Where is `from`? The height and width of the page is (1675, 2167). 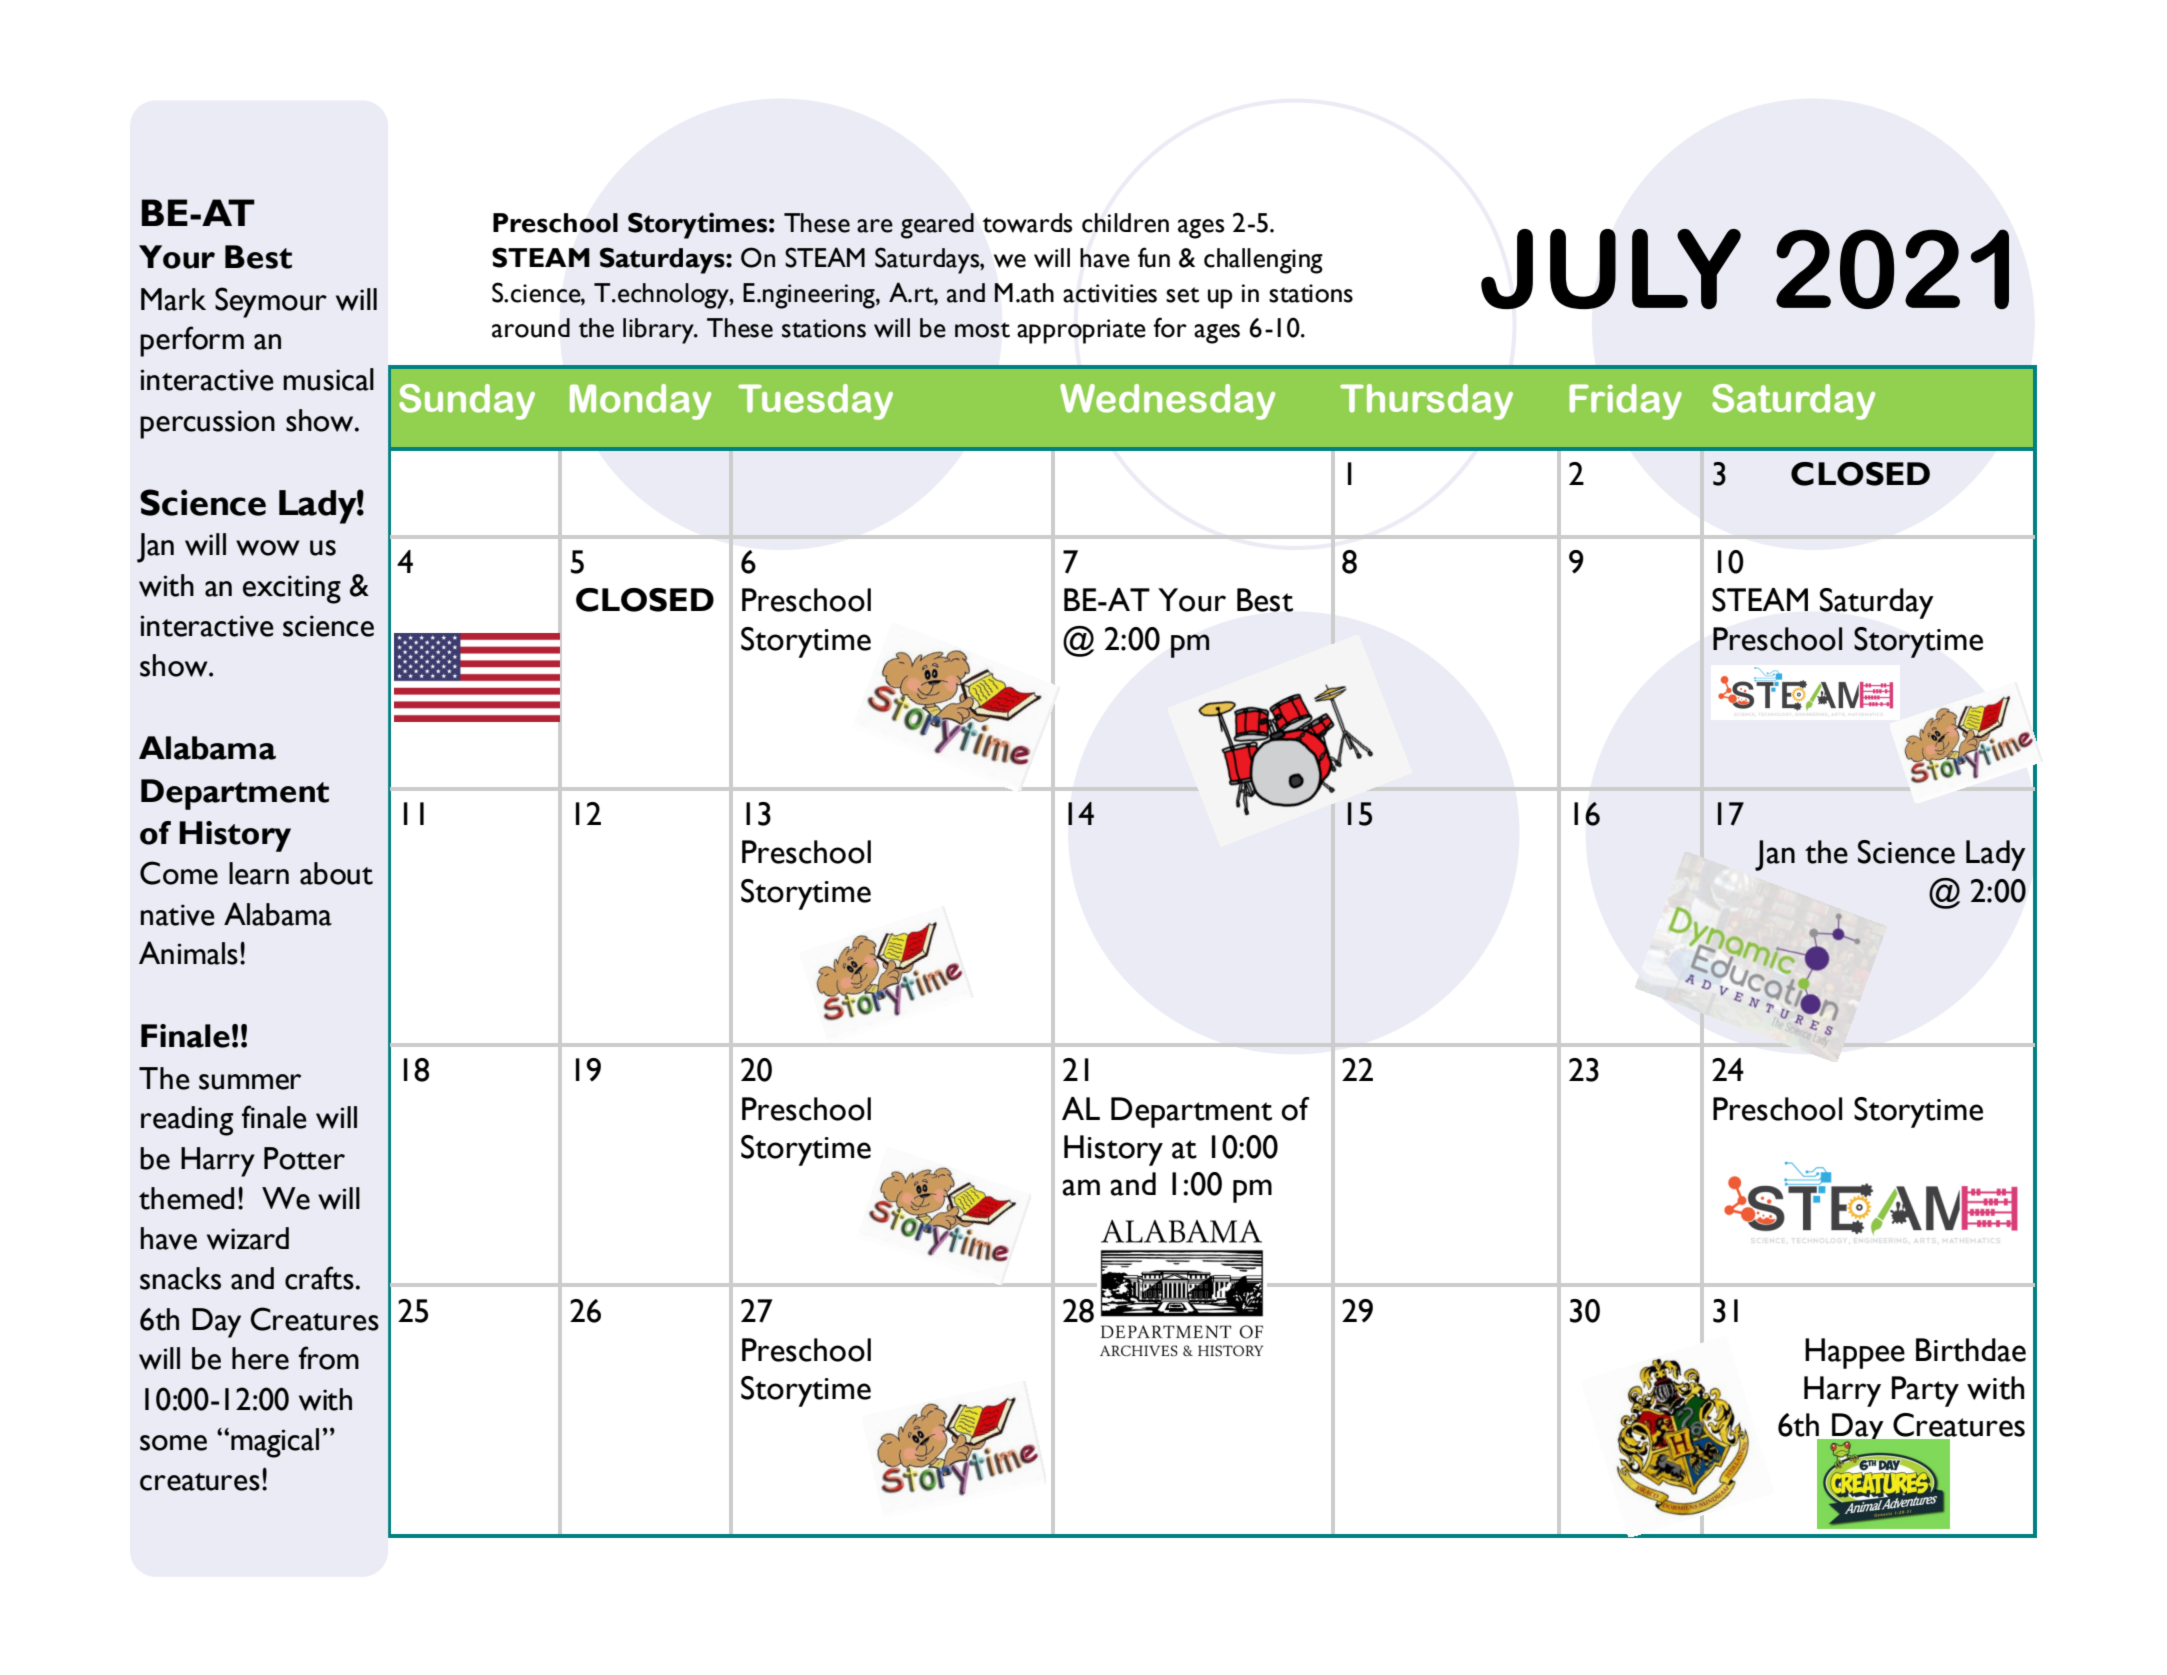
from is located at coordinates (329, 1358).
